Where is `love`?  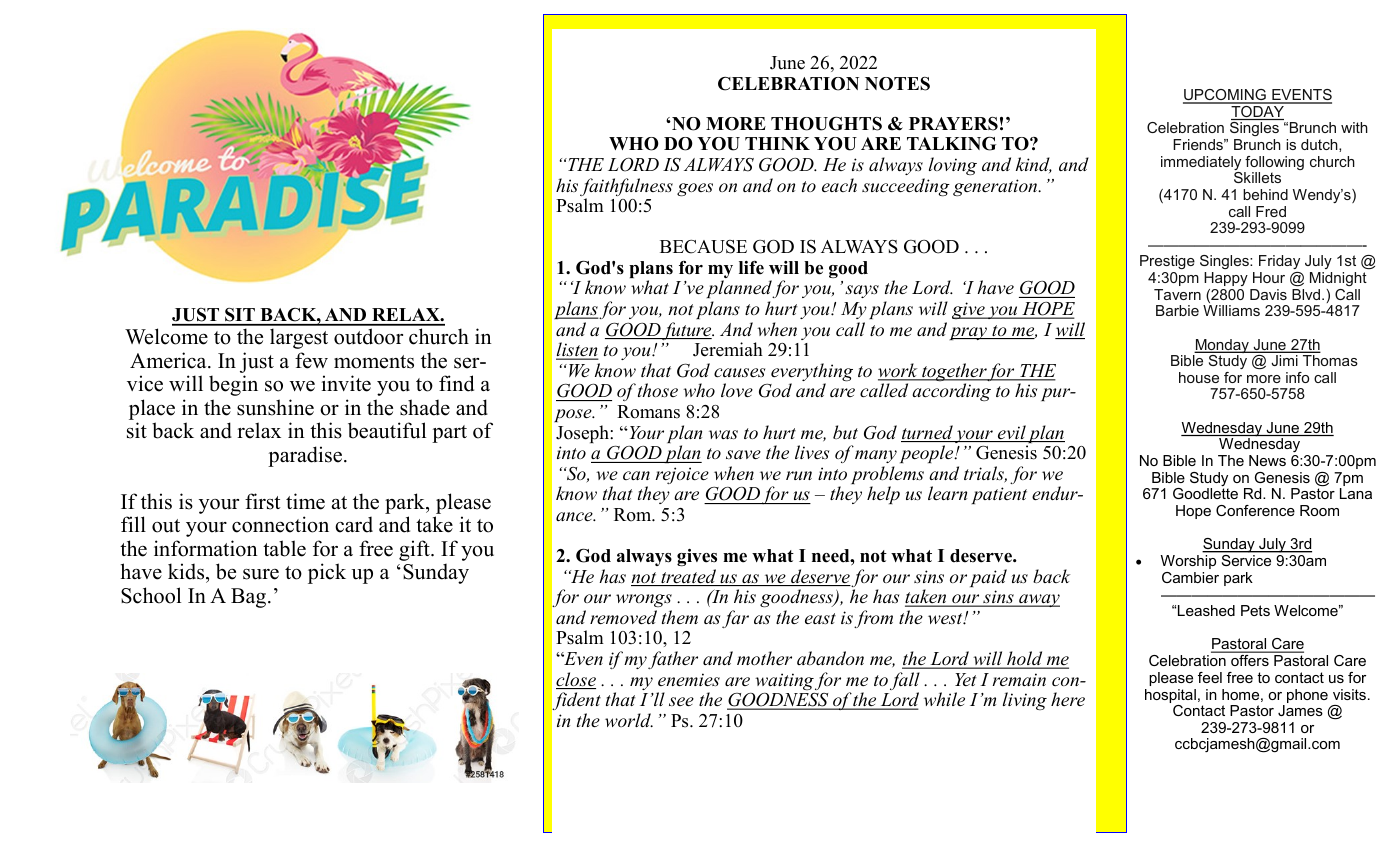
love is located at coordinates (737, 390).
